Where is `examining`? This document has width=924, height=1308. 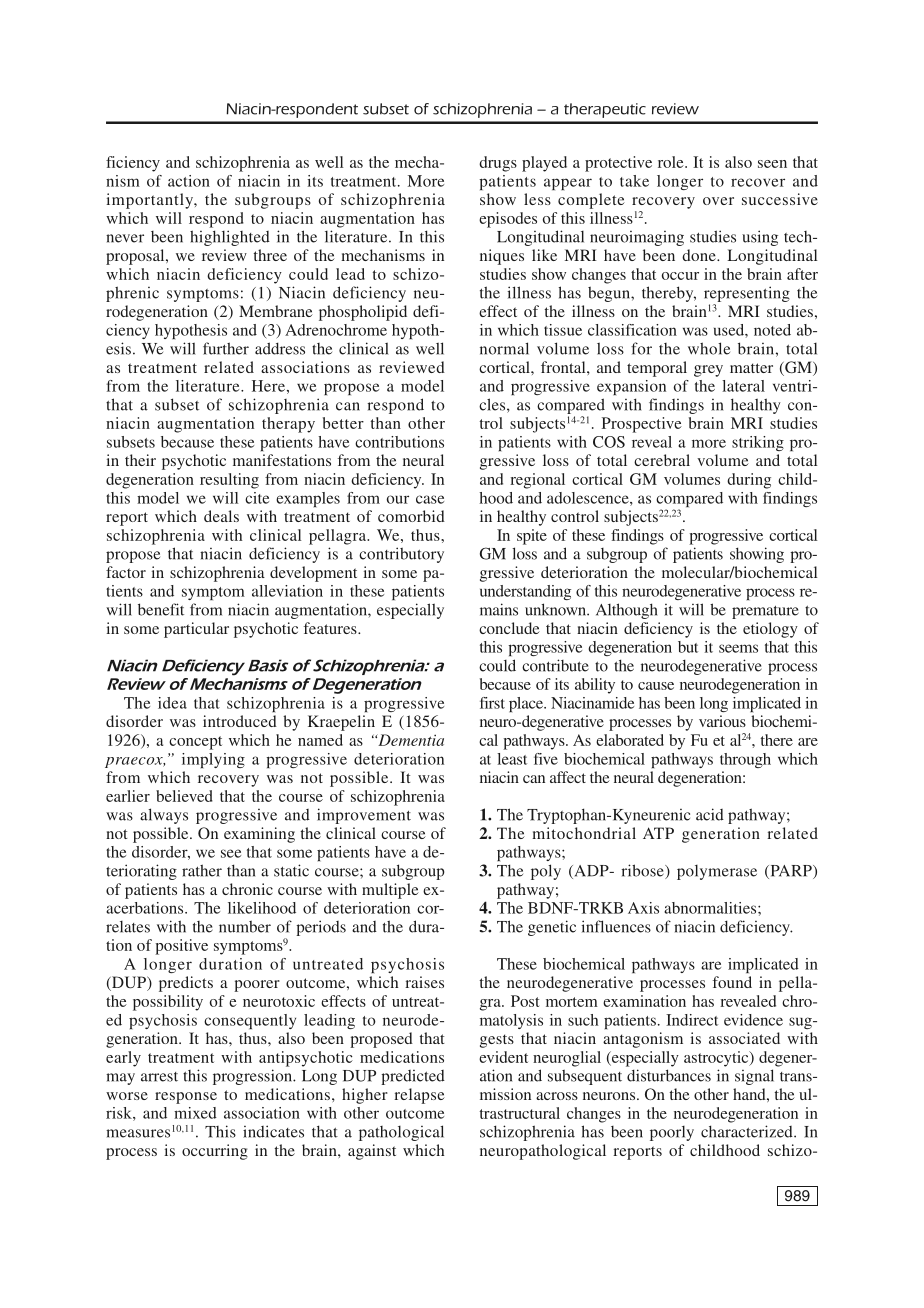 examining is located at coordinates (259, 835).
